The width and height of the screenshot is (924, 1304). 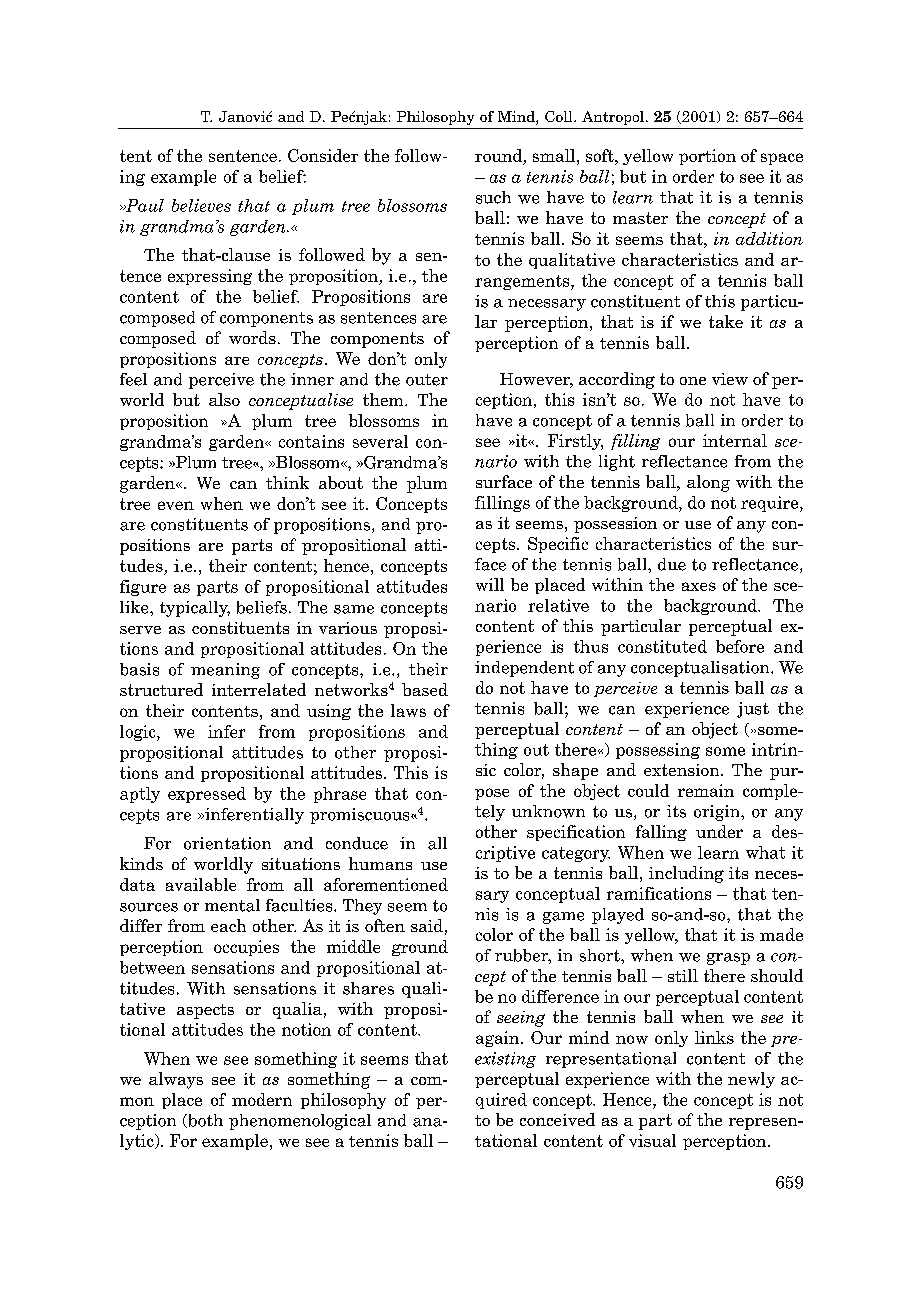 I want to click on laws, so click(x=408, y=710).
